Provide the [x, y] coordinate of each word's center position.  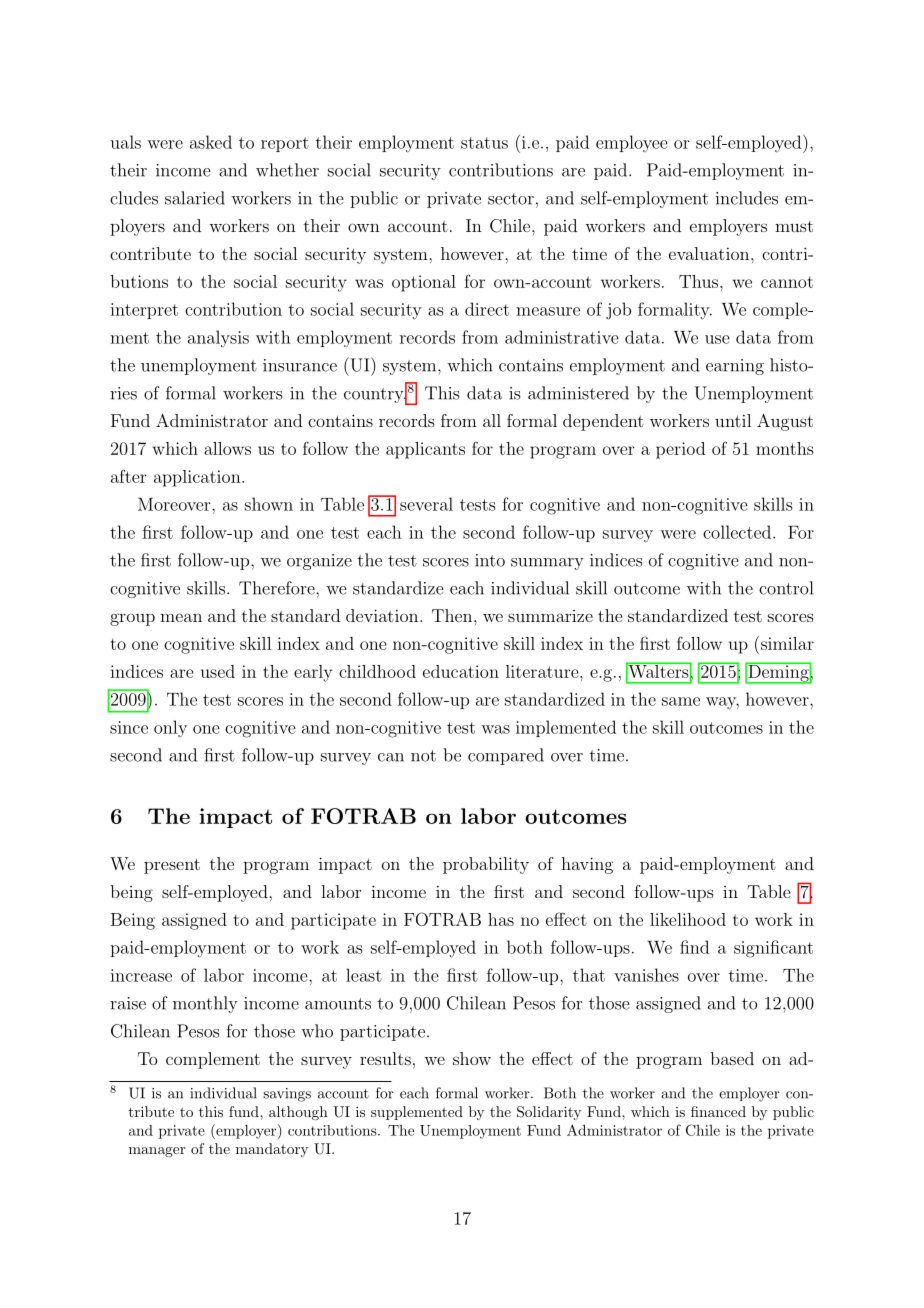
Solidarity [549, 1113]
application [198, 478]
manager [157, 1152]
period [680, 450]
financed [718, 1111]
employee [632, 143]
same [681, 701]
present [172, 866]
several [426, 504]
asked [211, 142]
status [484, 143]
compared [506, 756]
